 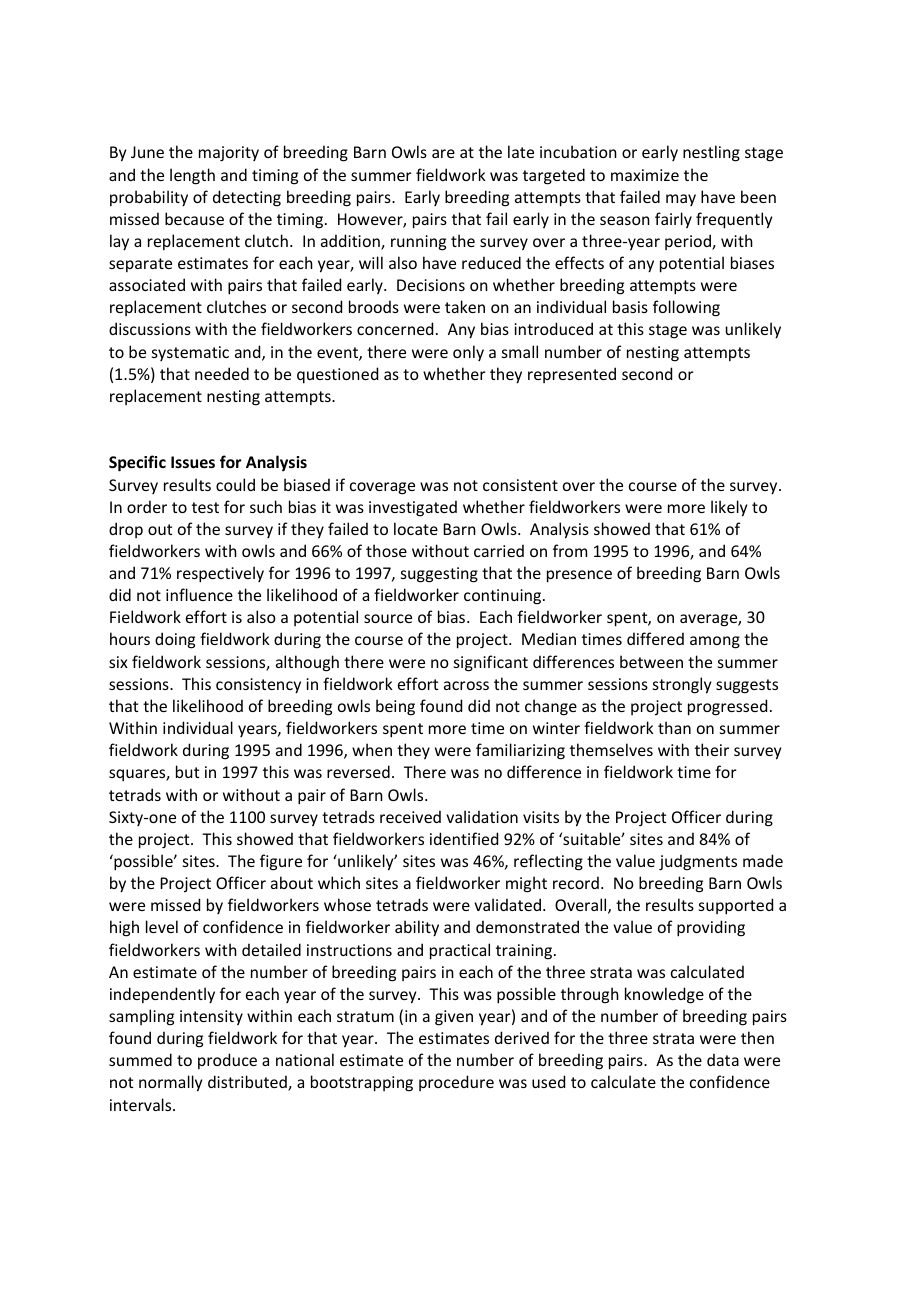 What do you see at coordinates (681, 200) in the page?
I see `may` at bounding box center [681, 200].
